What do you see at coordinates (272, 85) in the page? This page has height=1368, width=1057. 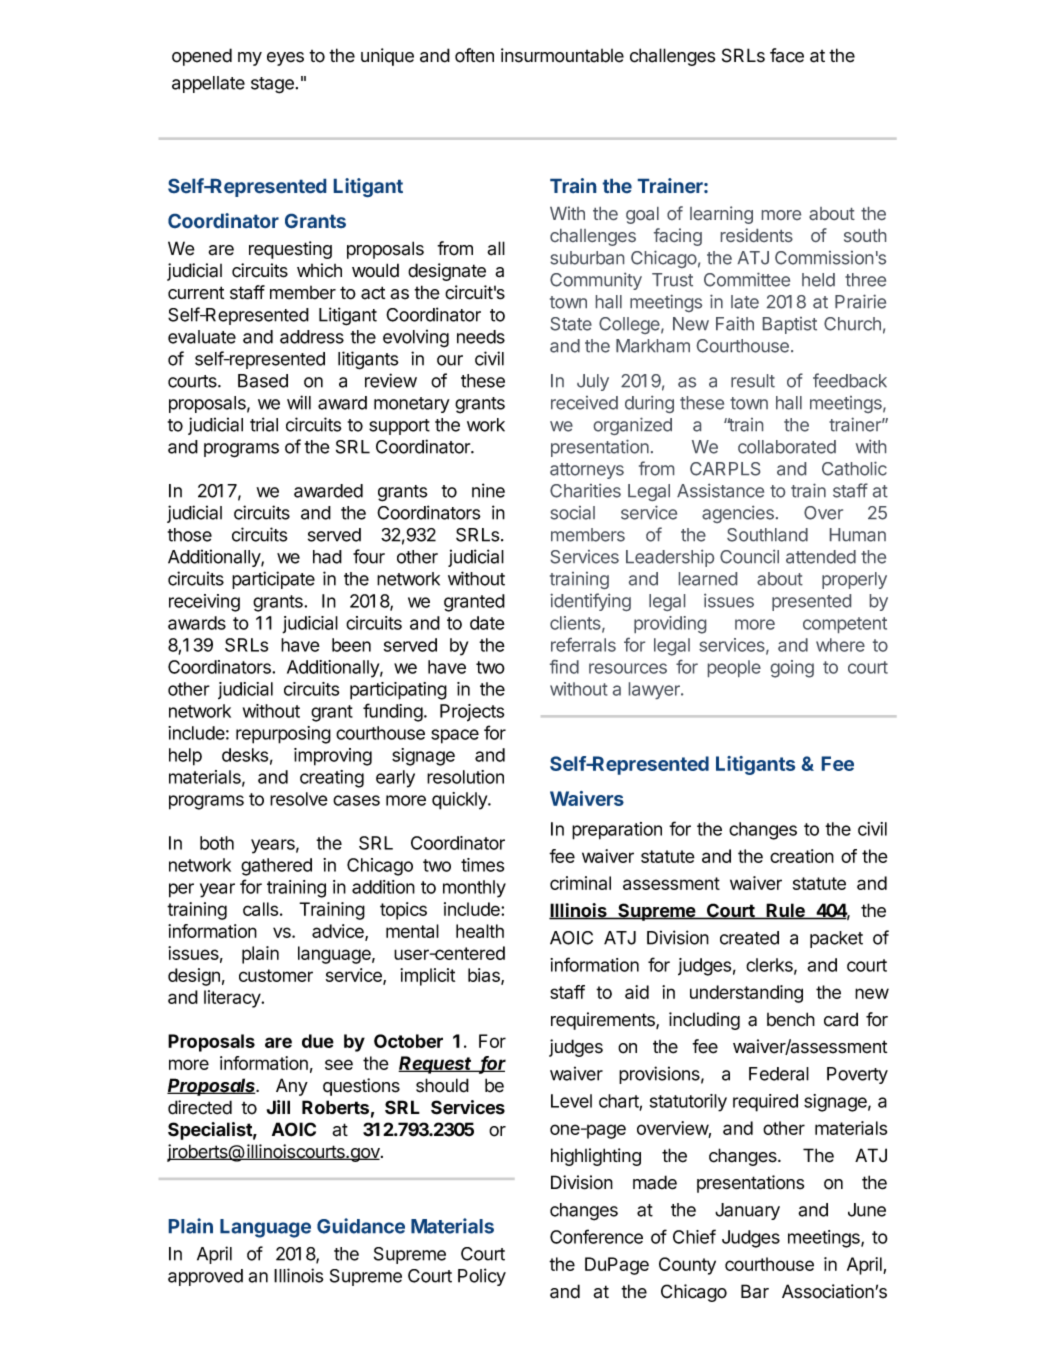 I see `stage` at bounding box center [272, 85].
